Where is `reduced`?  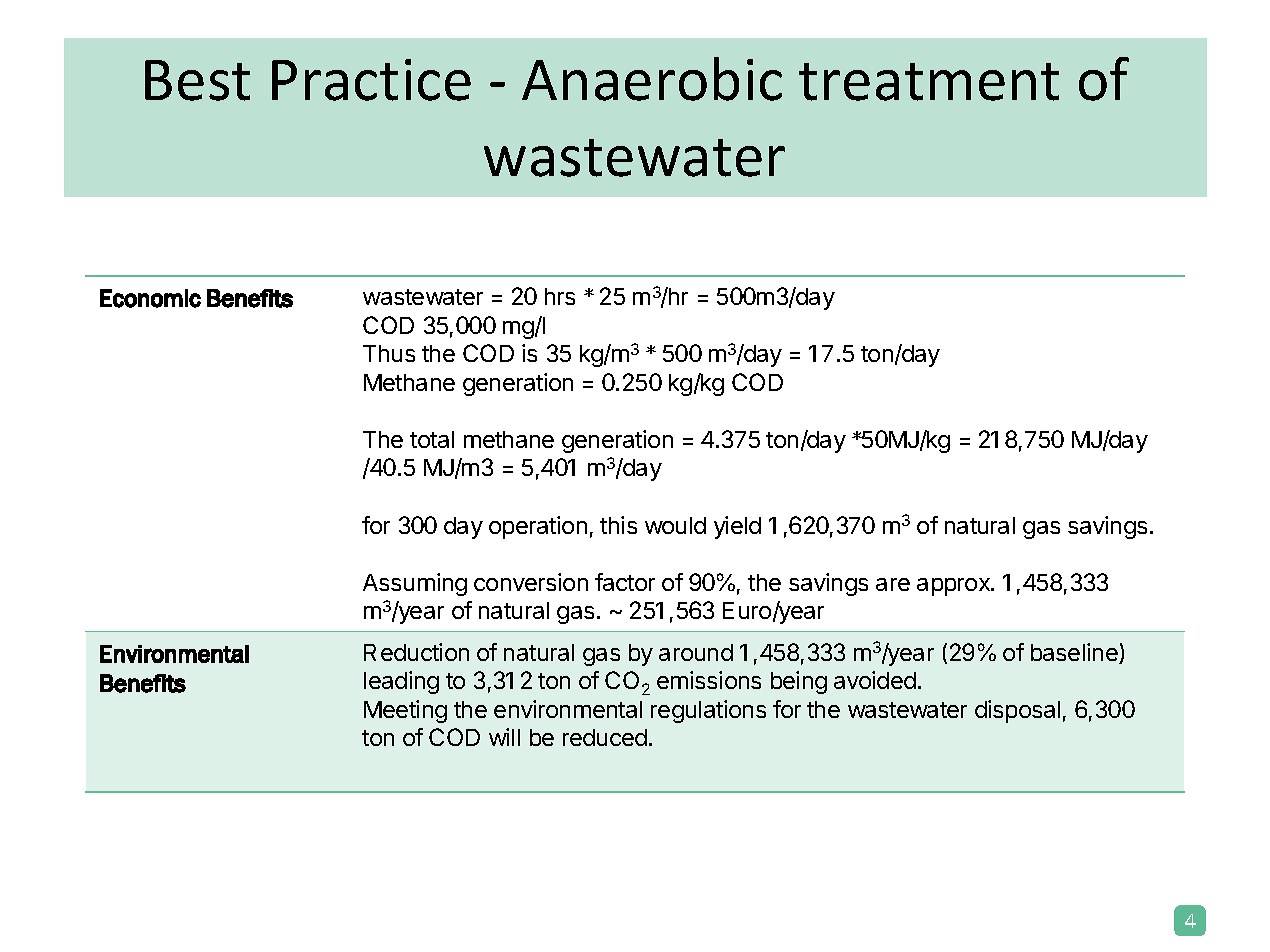 reduced is located at coordinates (605, 737).
